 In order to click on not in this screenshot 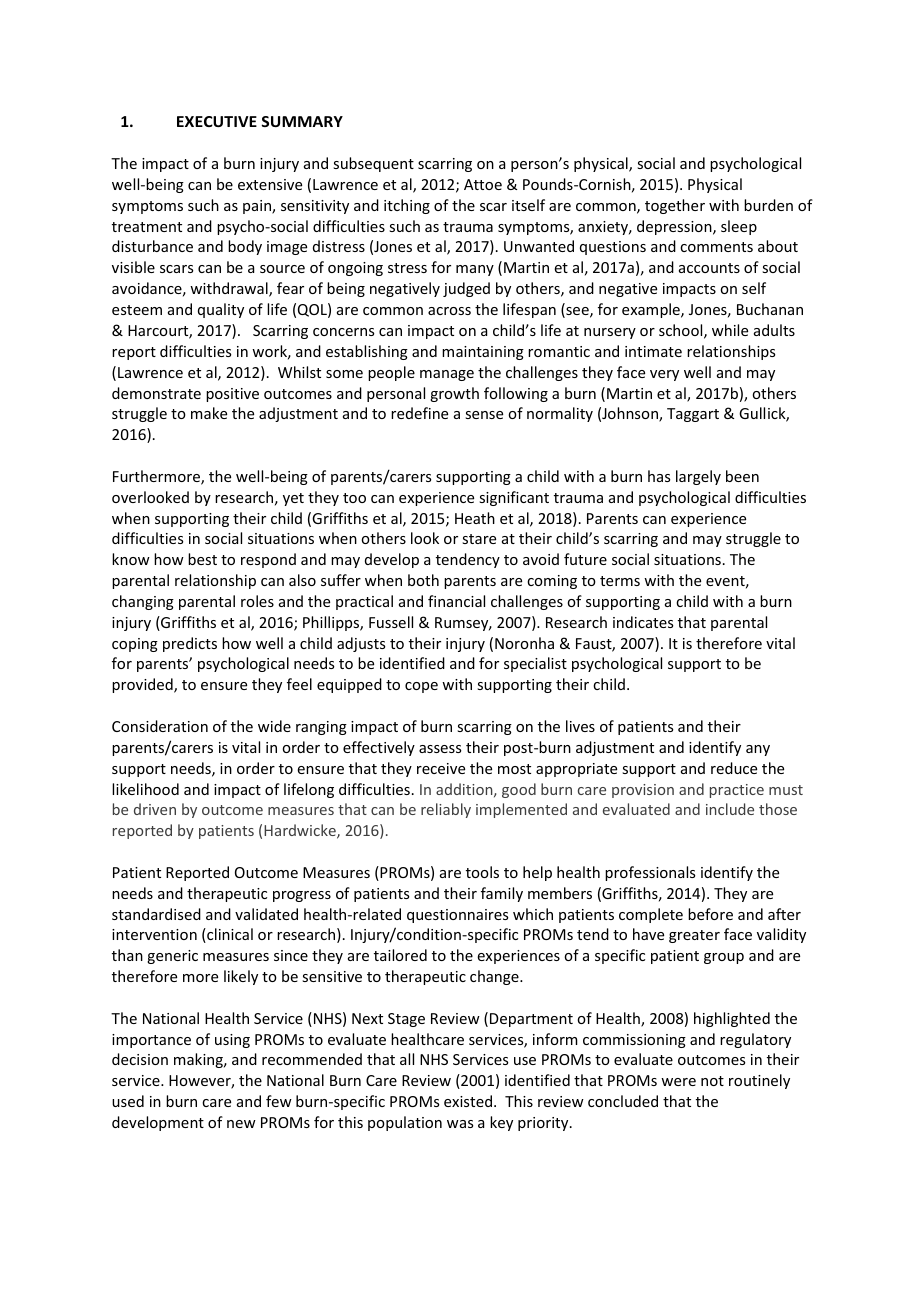, I will do `click(712, 1081)`.
